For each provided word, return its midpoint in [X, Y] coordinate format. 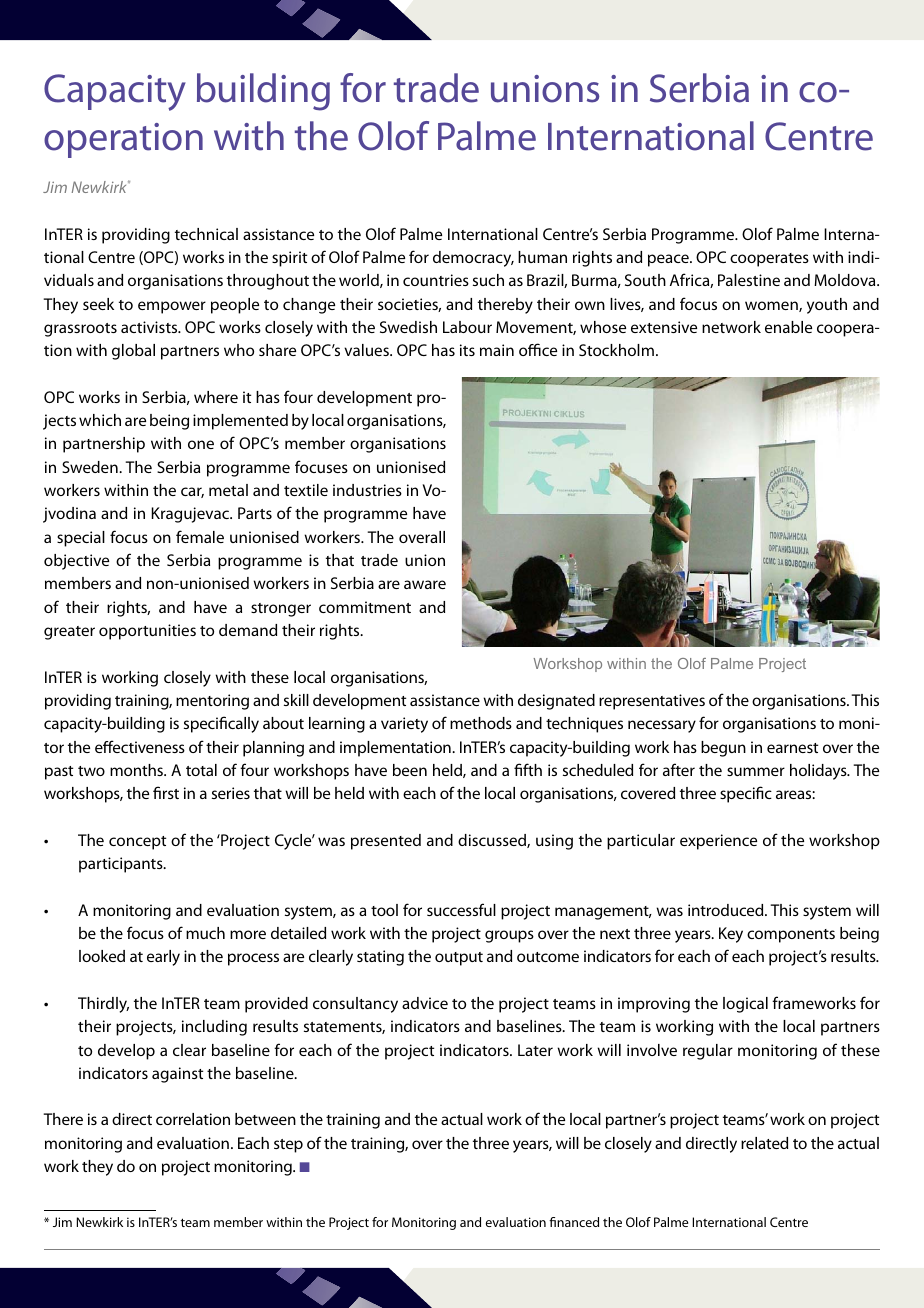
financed [574, 1222]
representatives [652, 702]
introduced [727, 910]
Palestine [749, 280]
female [200, 536]
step [288, 1146]
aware [425, 584]
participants [122, 865]
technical [206, 234]
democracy [473, 259]
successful [461, 909]
